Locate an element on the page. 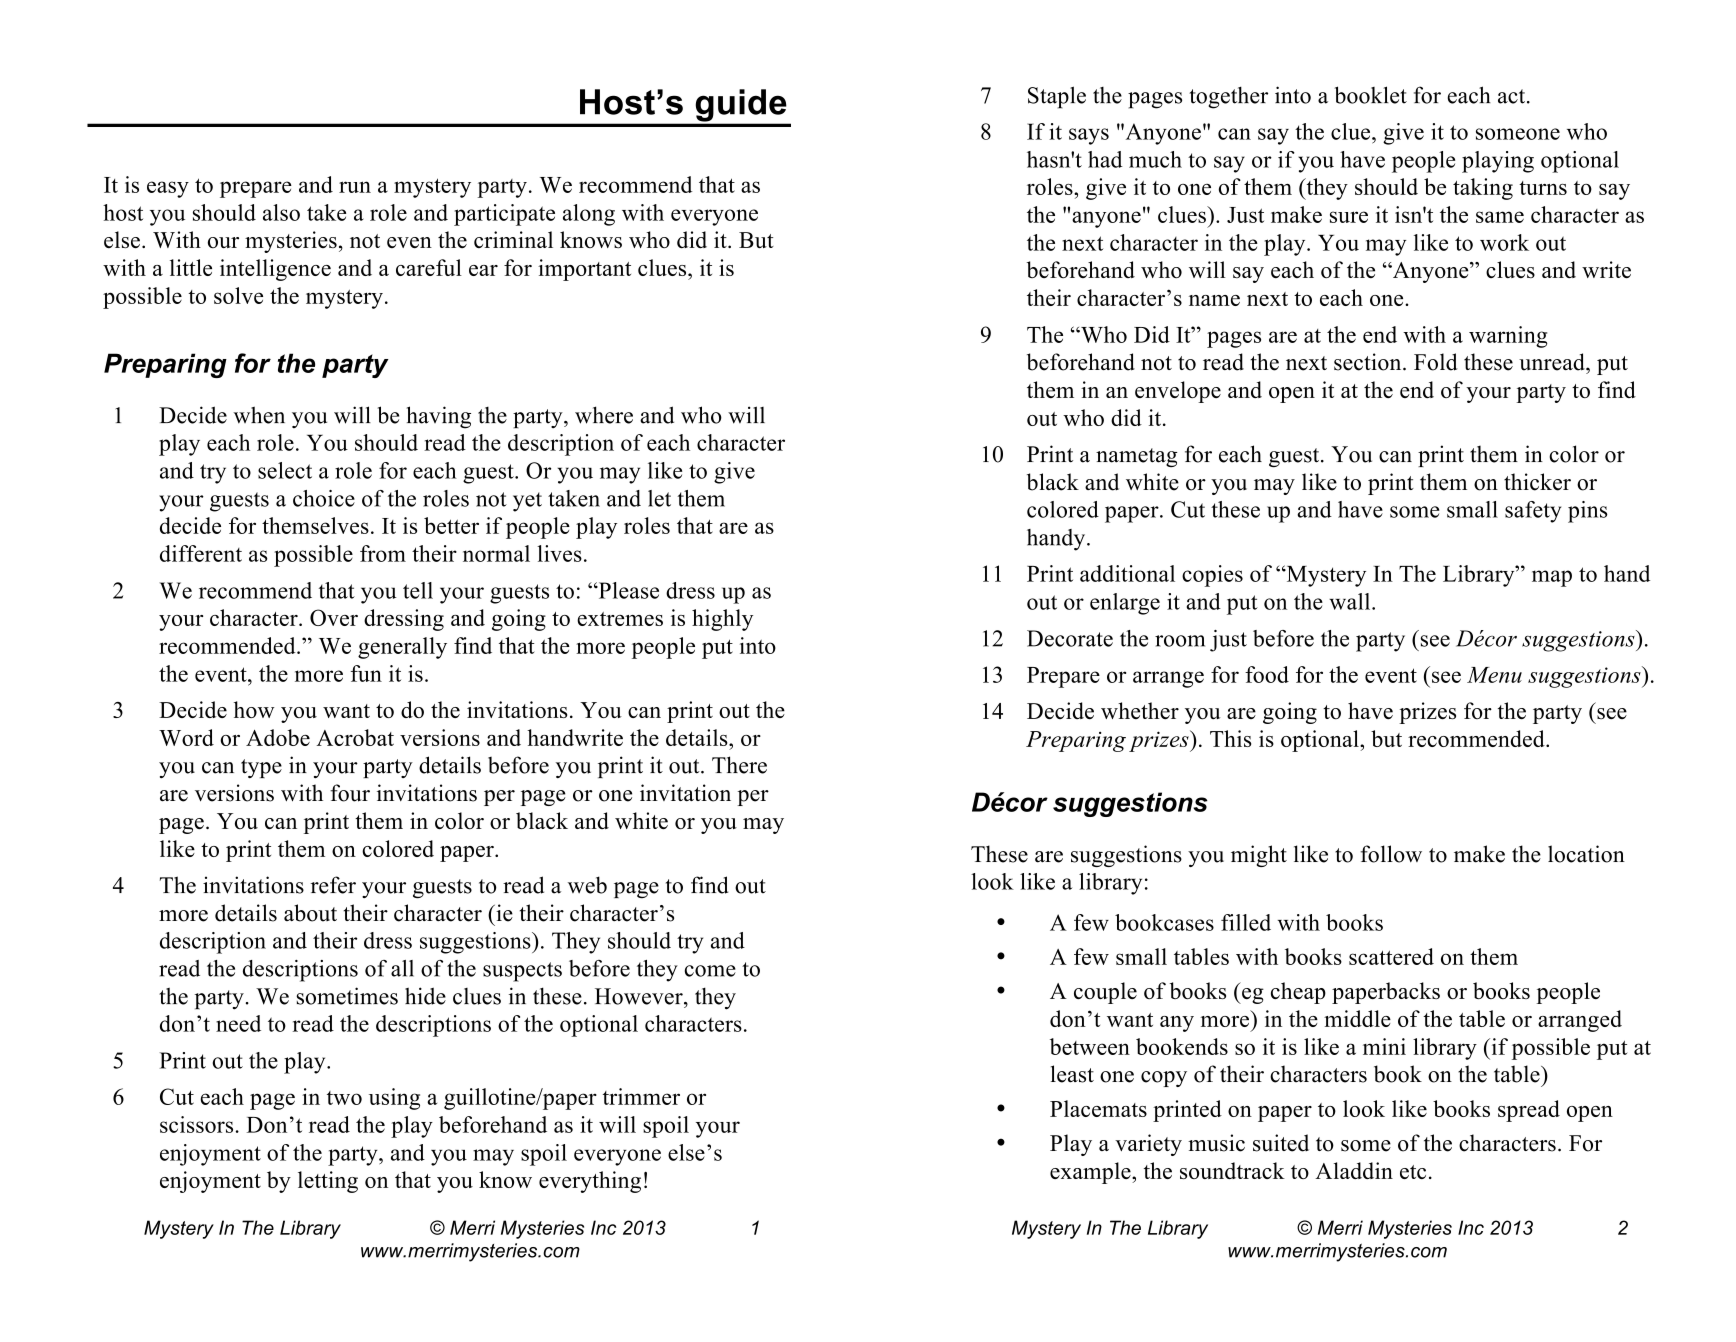  Menu is located at coordinates (1494, 675).
